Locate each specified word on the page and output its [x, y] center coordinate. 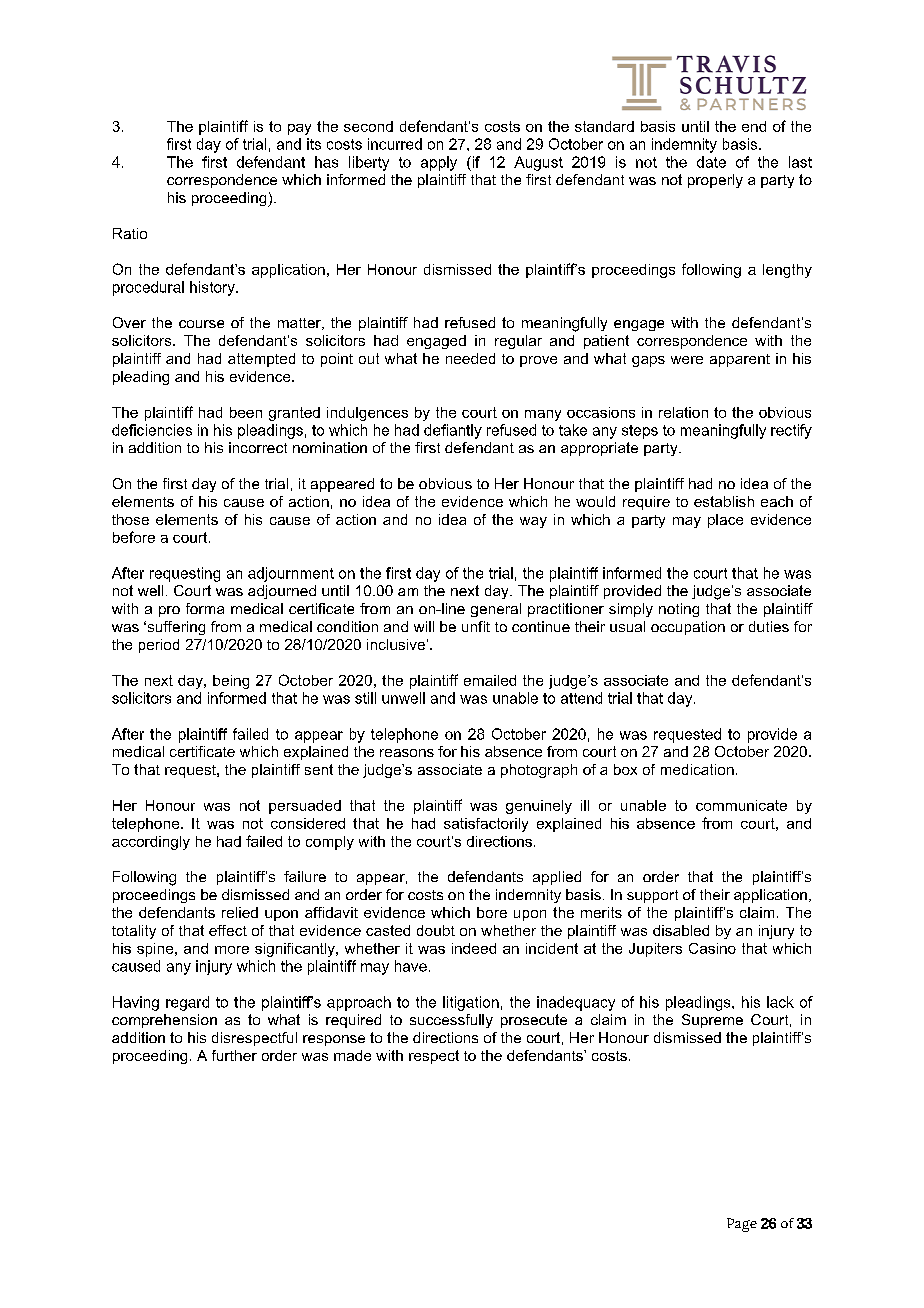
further [234, 1055]
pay [299, 129]
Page [742, 1225]
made [352, 1055]
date [711, 162]
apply [439, 163]
